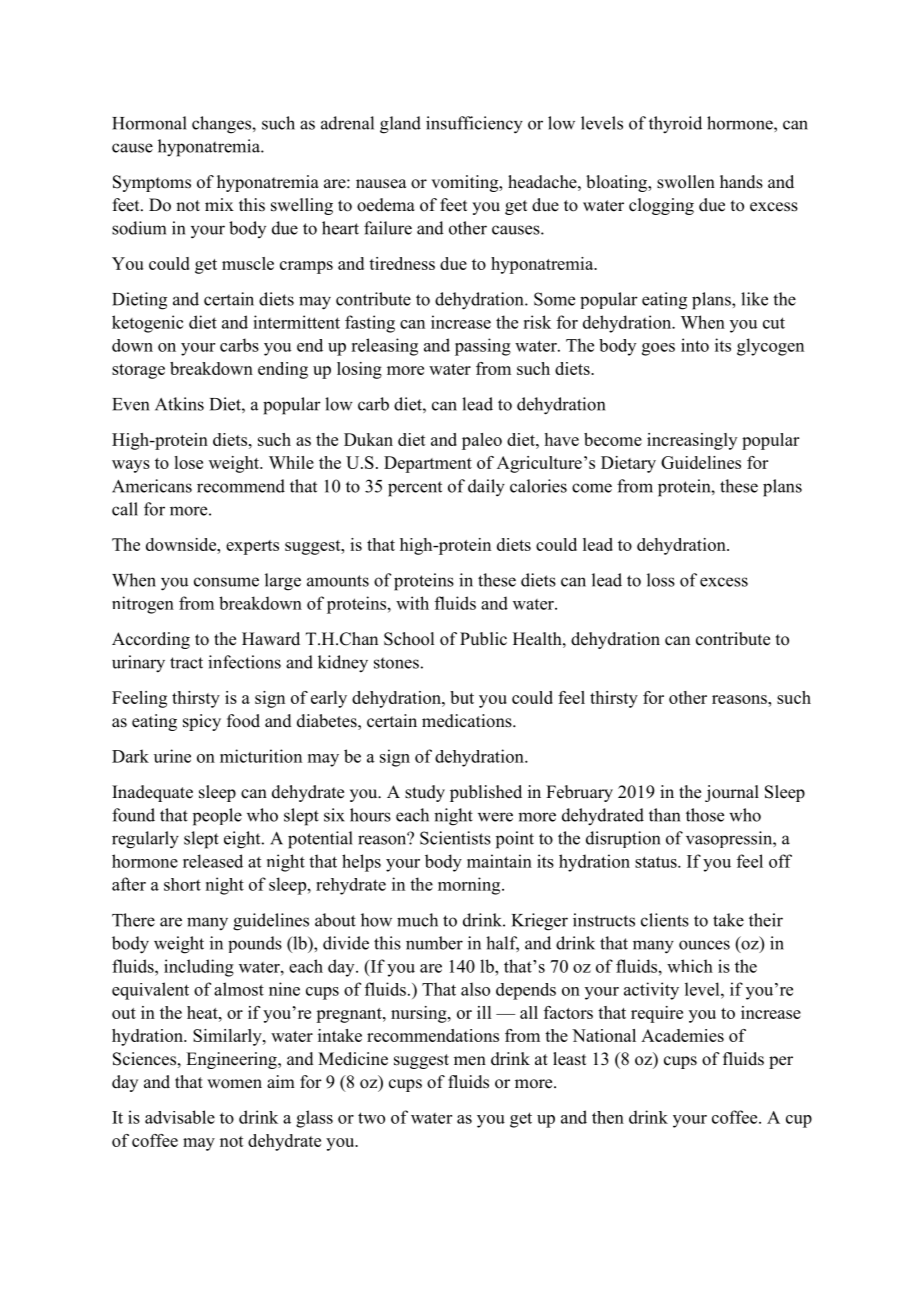 This image has height=1308, width=924. Describe the element at coordinates (732, 793) in the image. I see `journal` at that location.
